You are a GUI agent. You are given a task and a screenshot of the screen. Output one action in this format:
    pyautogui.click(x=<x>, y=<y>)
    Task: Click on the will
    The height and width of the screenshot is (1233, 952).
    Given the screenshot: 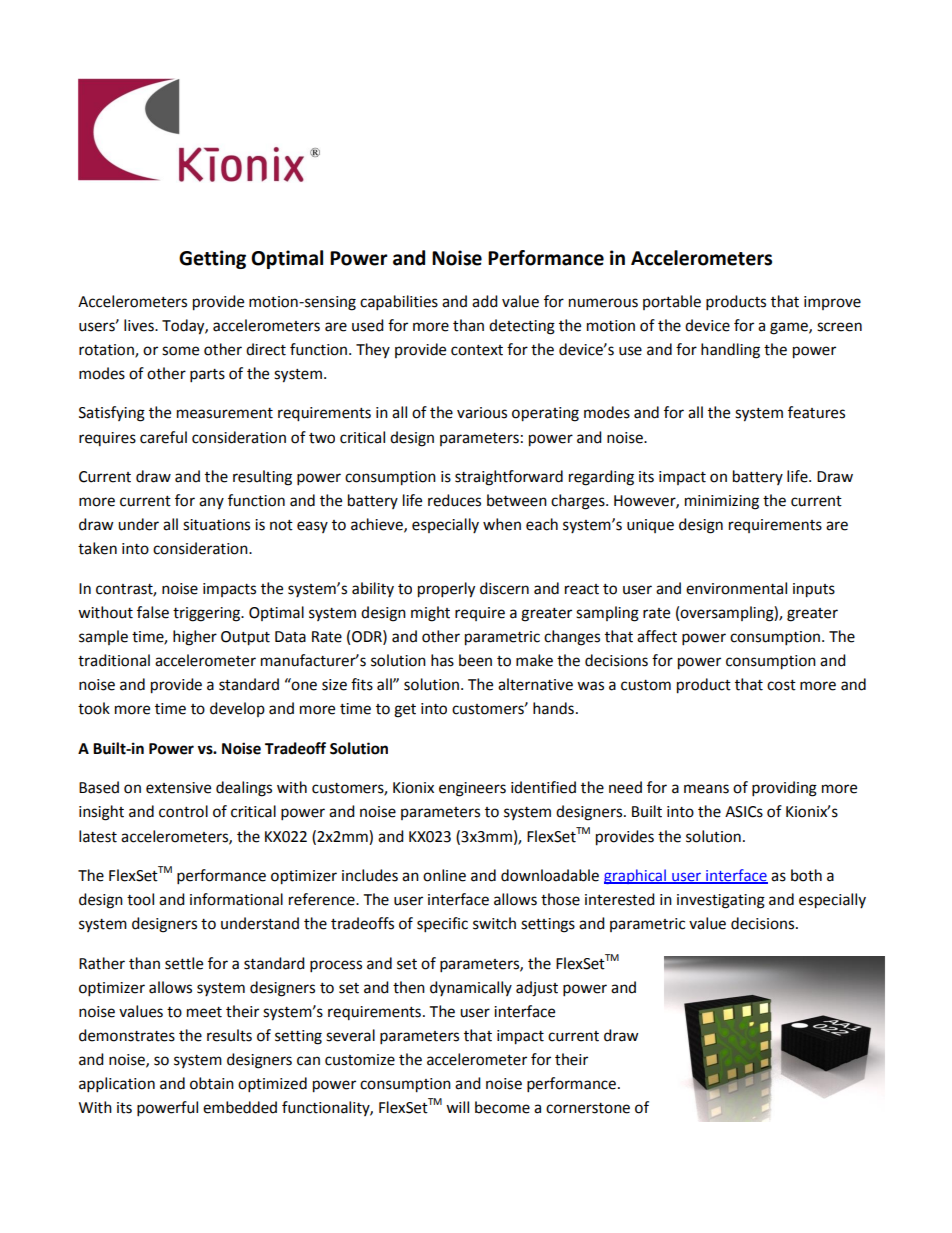 What is the action you would take?
    pyautogui.click(x=457, y=1107)
